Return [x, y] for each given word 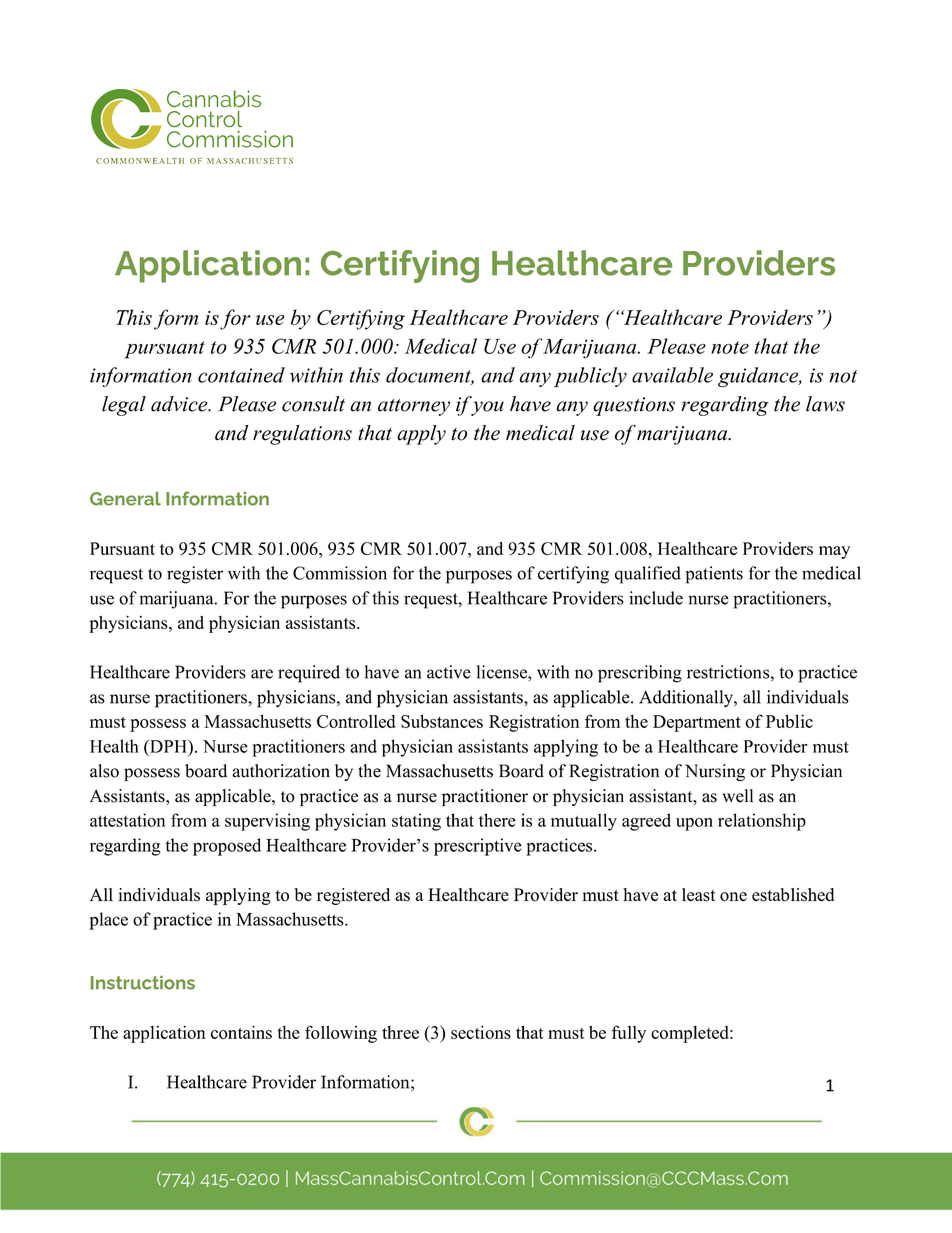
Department [697, 723]
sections [481, 1032]
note [730, 347]
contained [241, 375]
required [309, 674]
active [449, 672]
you [487, 408]
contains [241, 1032]
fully [629, 1034]
